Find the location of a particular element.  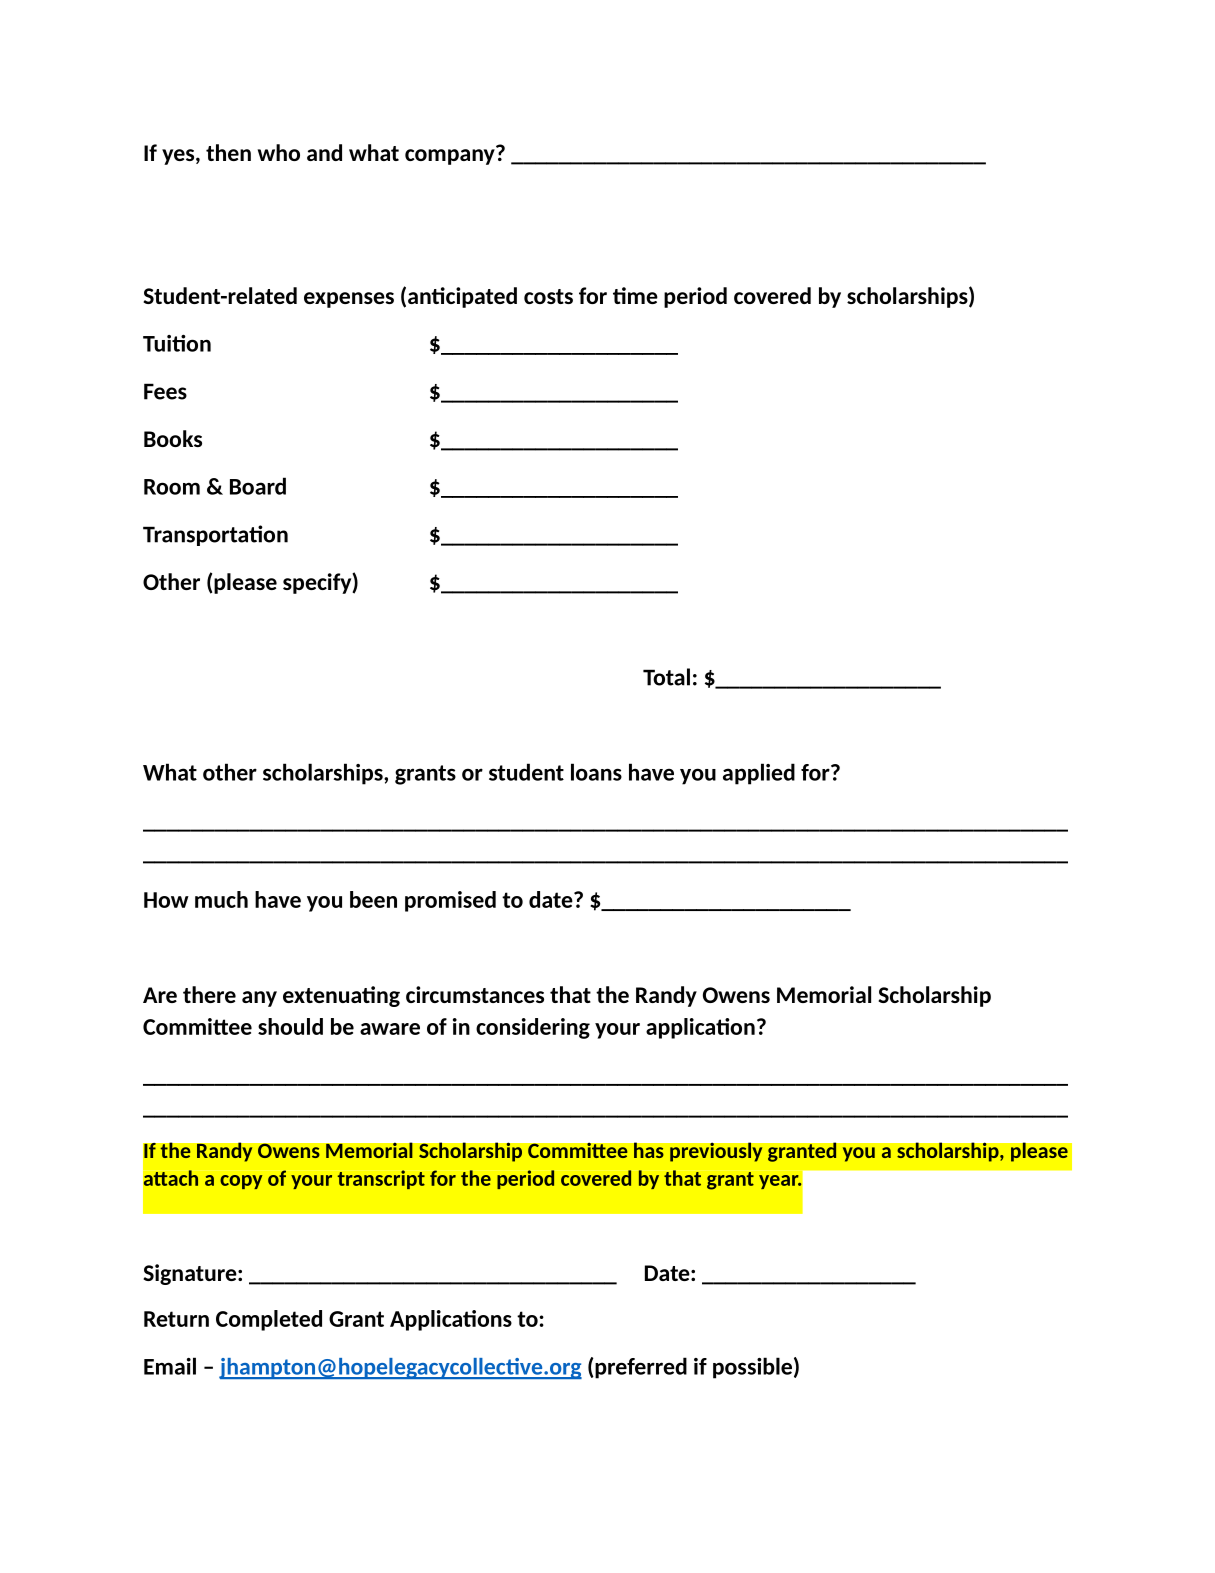

then is located at coordinates (228, 152).
